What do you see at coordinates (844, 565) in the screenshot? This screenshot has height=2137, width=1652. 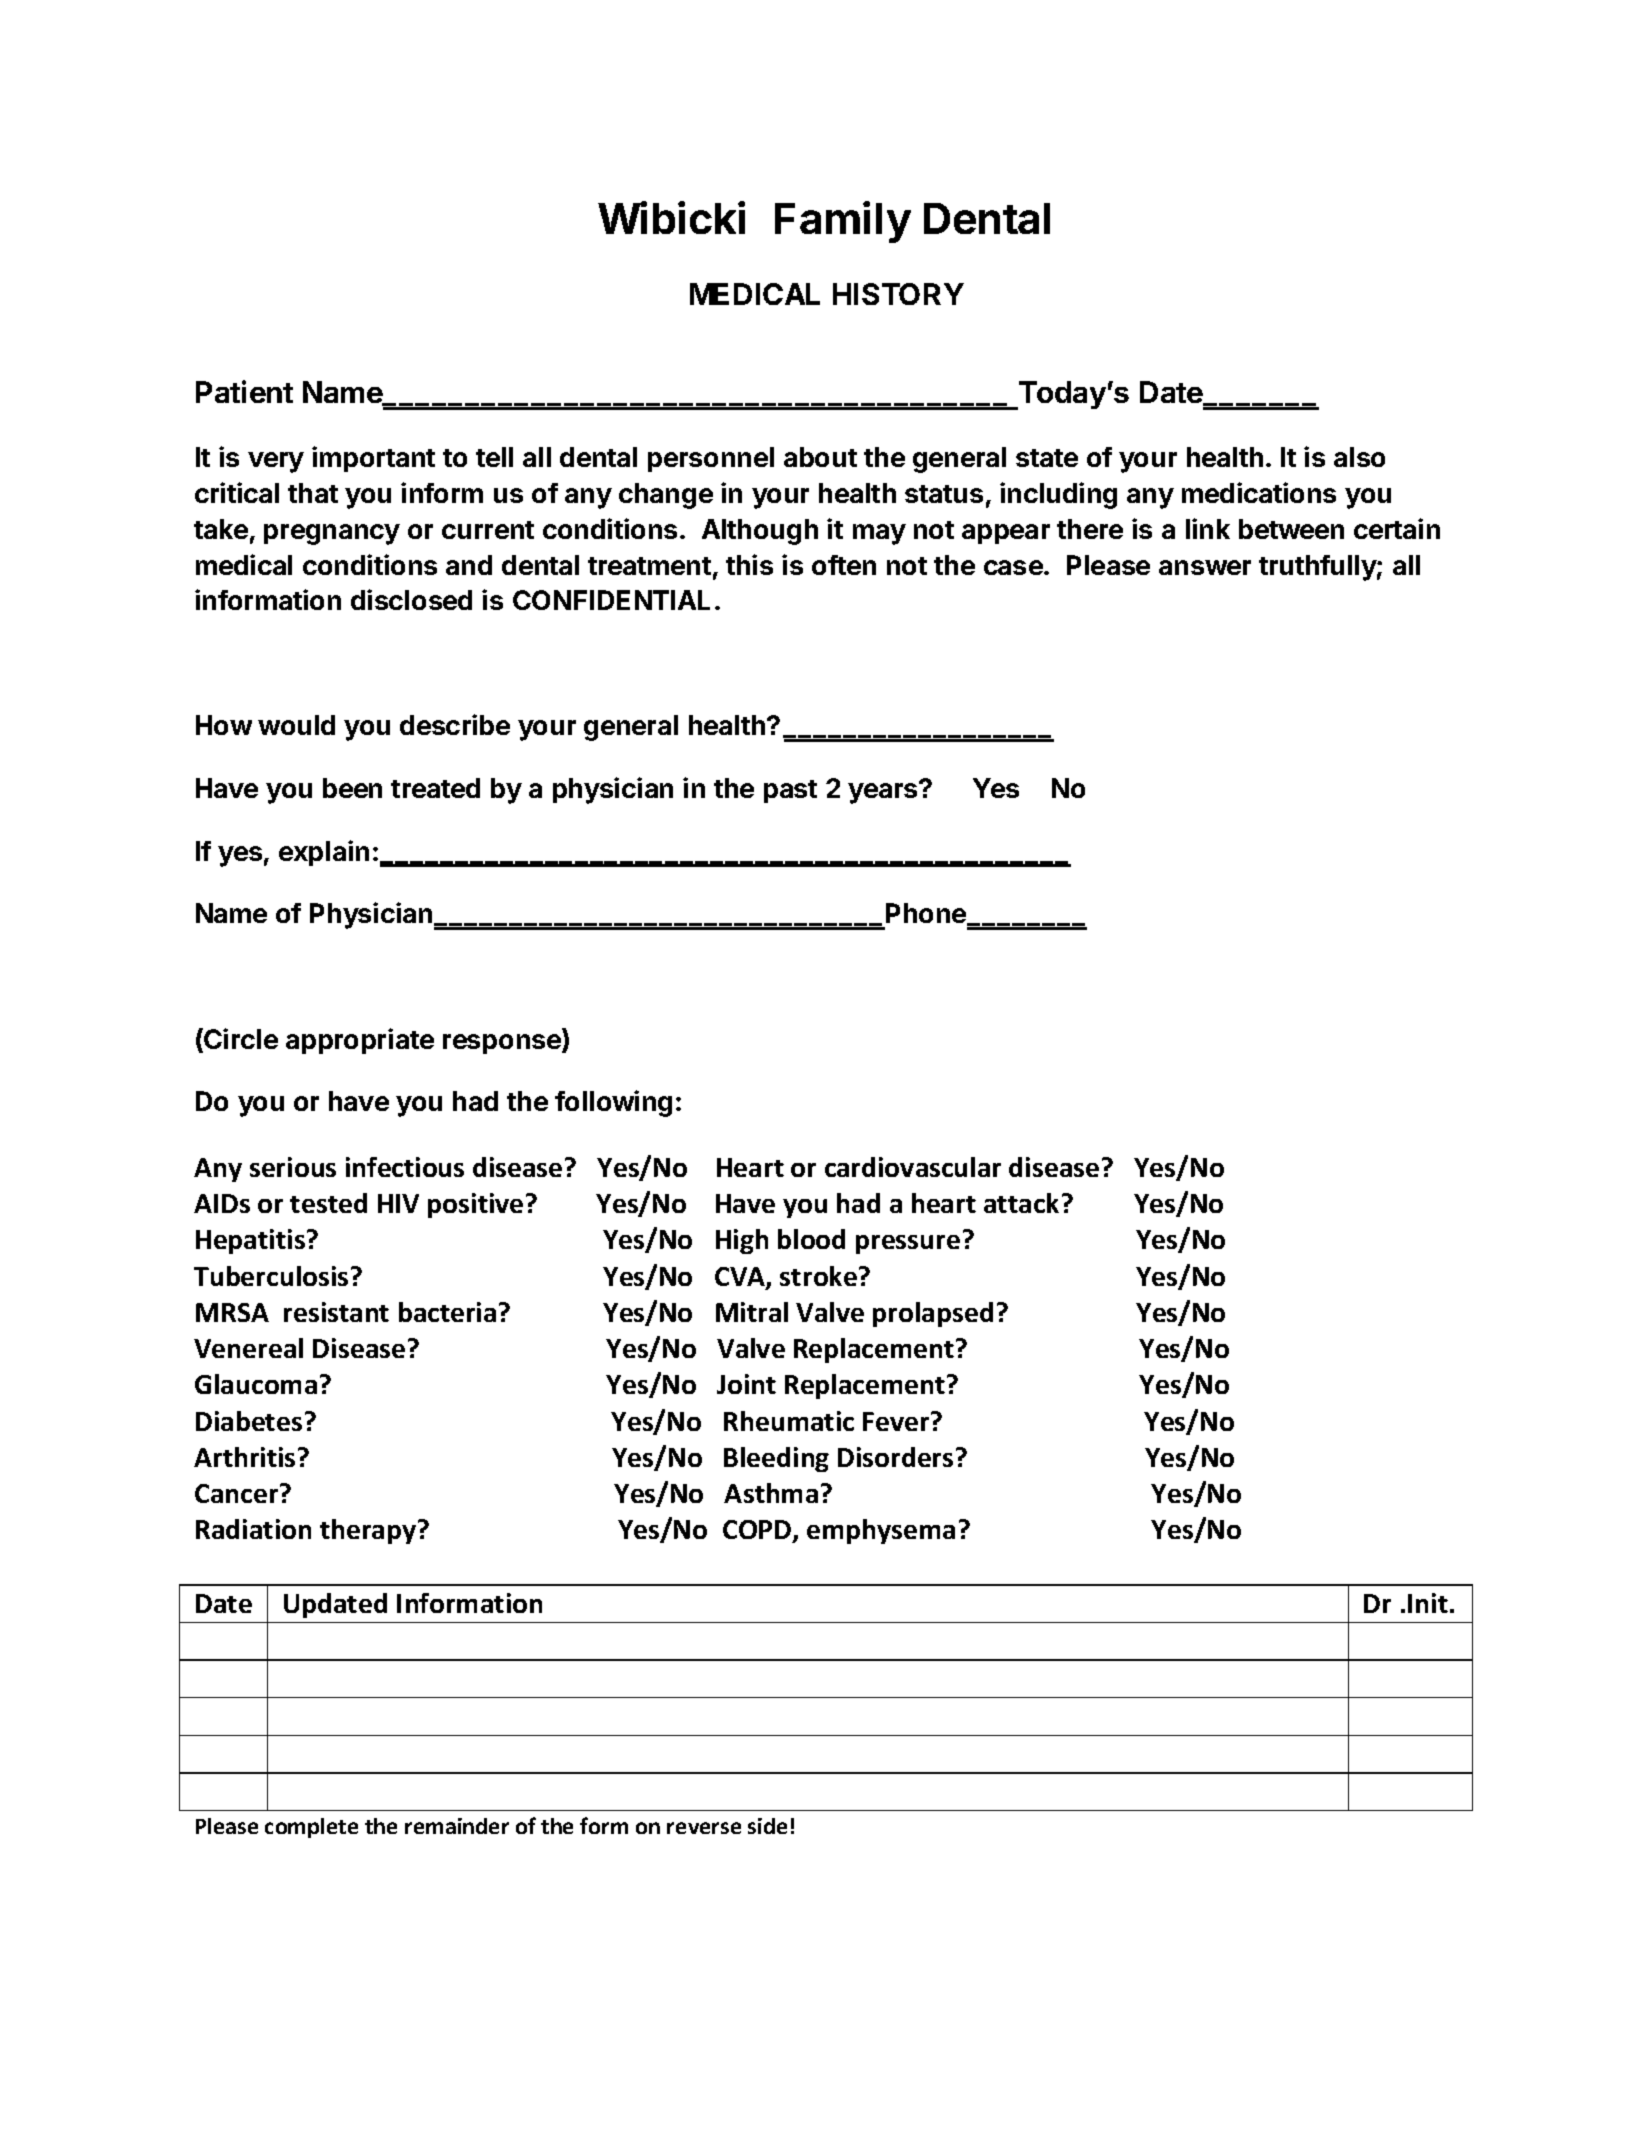 I see `often` at bounding box center [844, 565].
